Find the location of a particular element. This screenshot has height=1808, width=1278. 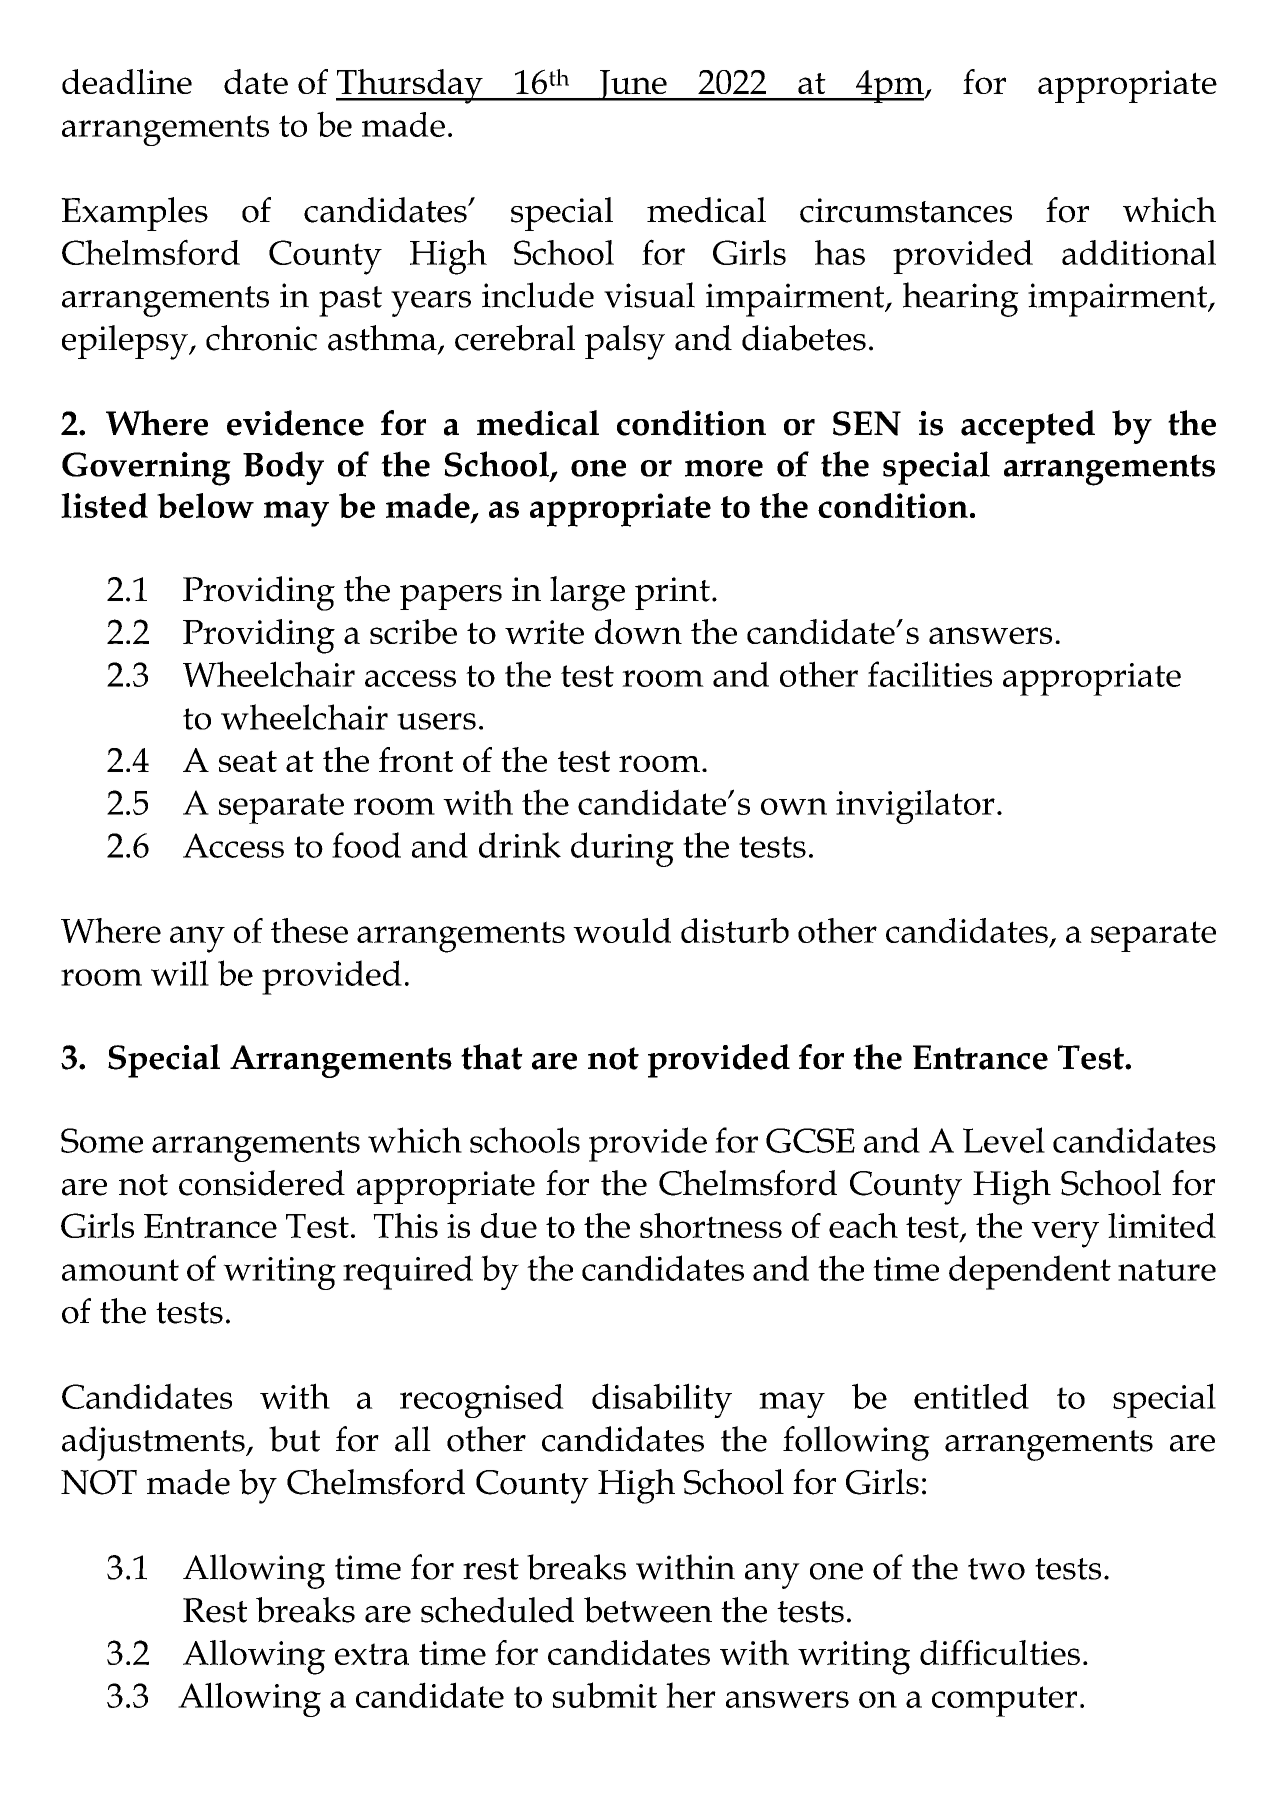

would is located at coordinates (622, 930).
